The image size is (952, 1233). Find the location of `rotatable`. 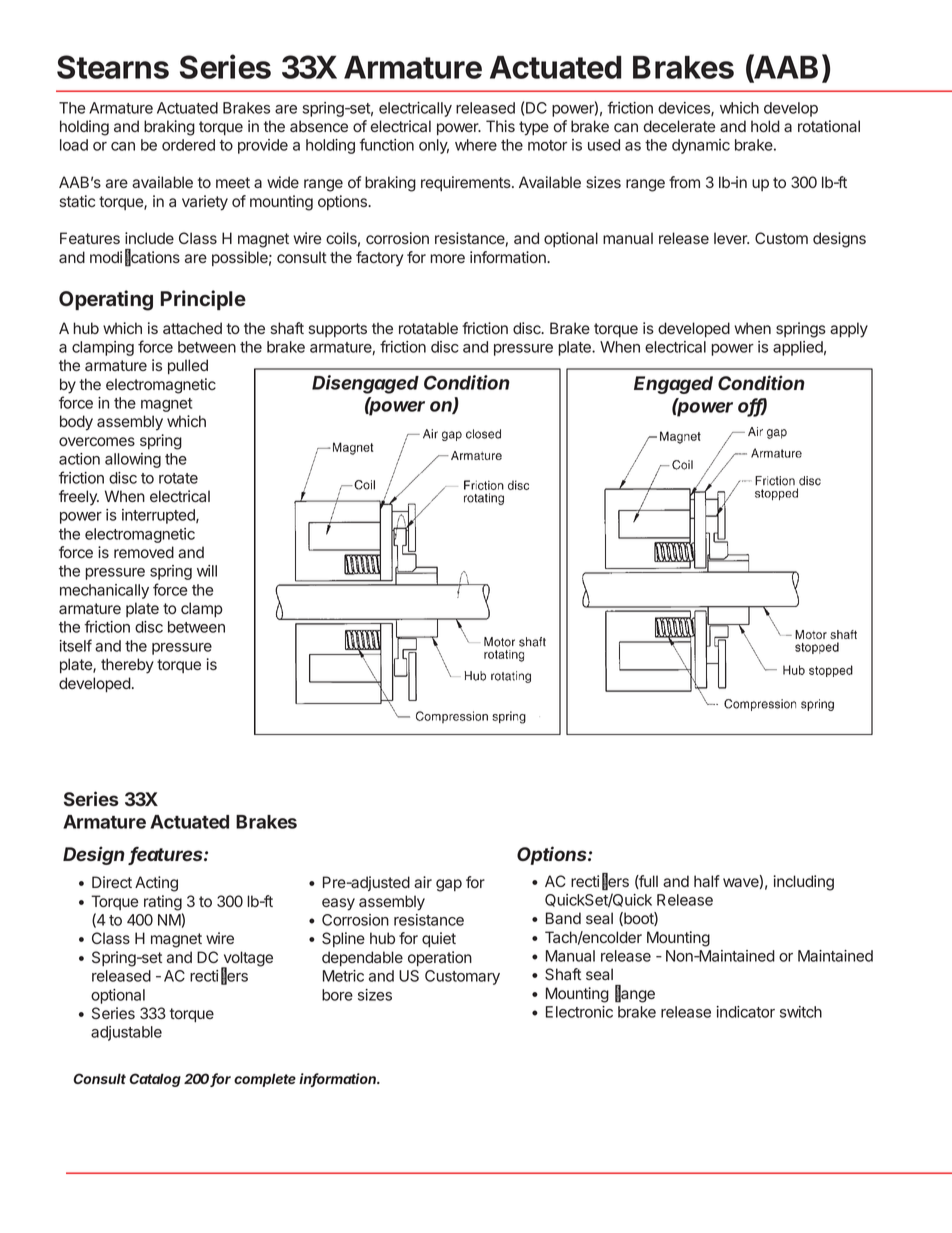

rotatable is located at coordinates (428, 328).
